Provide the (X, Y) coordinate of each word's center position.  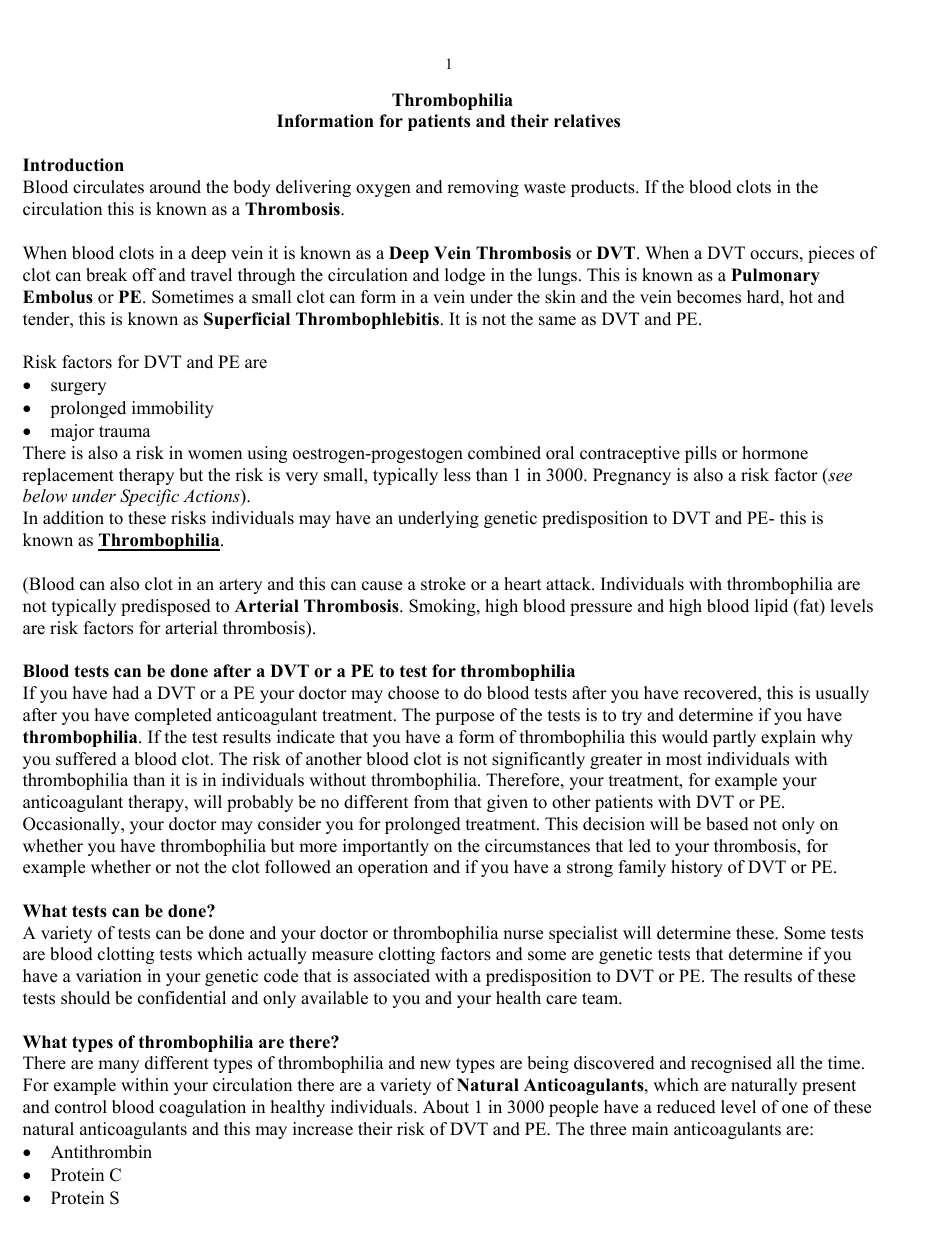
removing (483, 188)
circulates (108, 187)
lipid (771, 607)
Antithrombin (101, 1152)
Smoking (443, 607)
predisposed (166, 607)
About (446, 1107)
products (604, 188)
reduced (686, 1107)
